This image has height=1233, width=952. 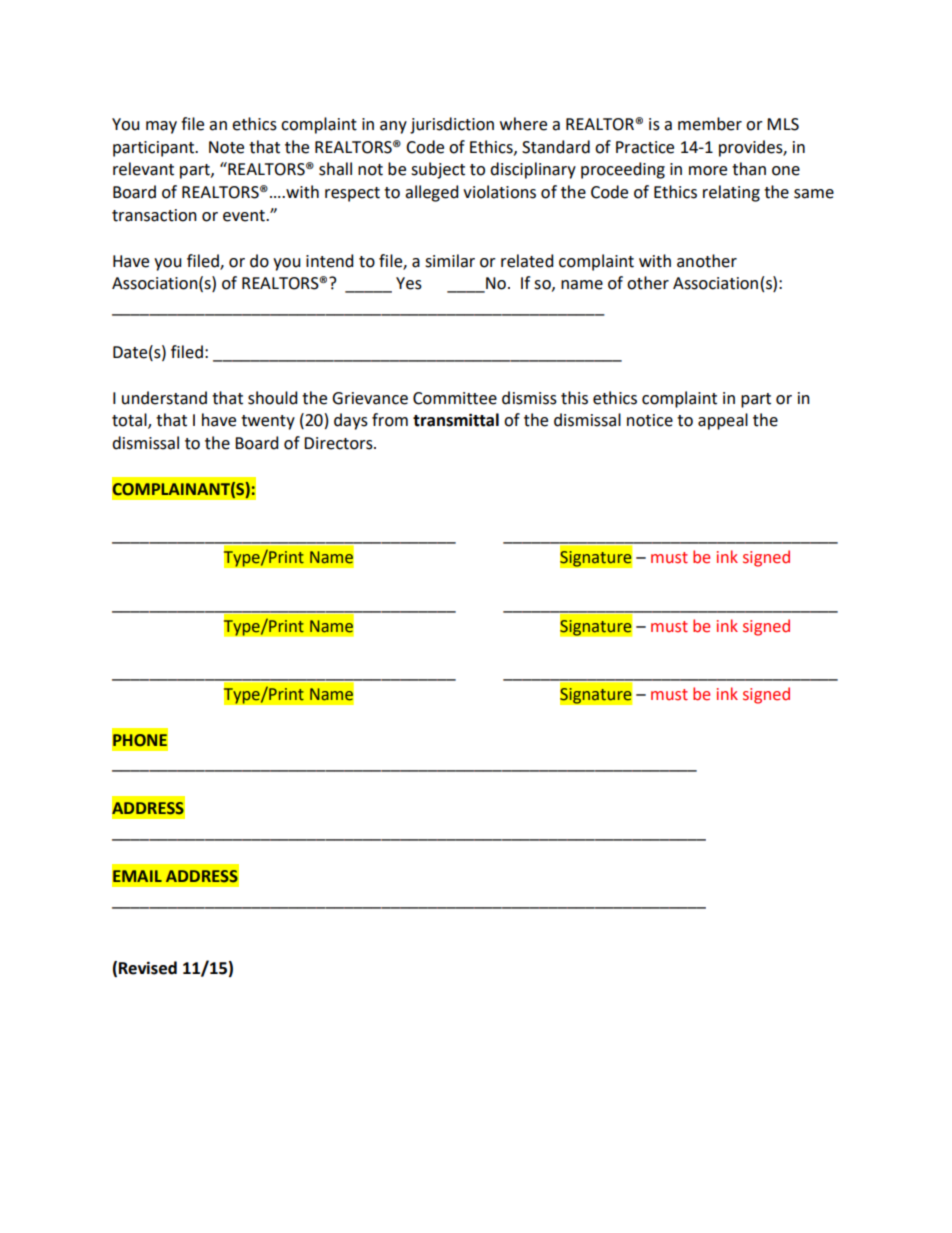 What do you see at coordinates (226, 147) in the image?
I see `Note` at bounding box center [226, 147].
